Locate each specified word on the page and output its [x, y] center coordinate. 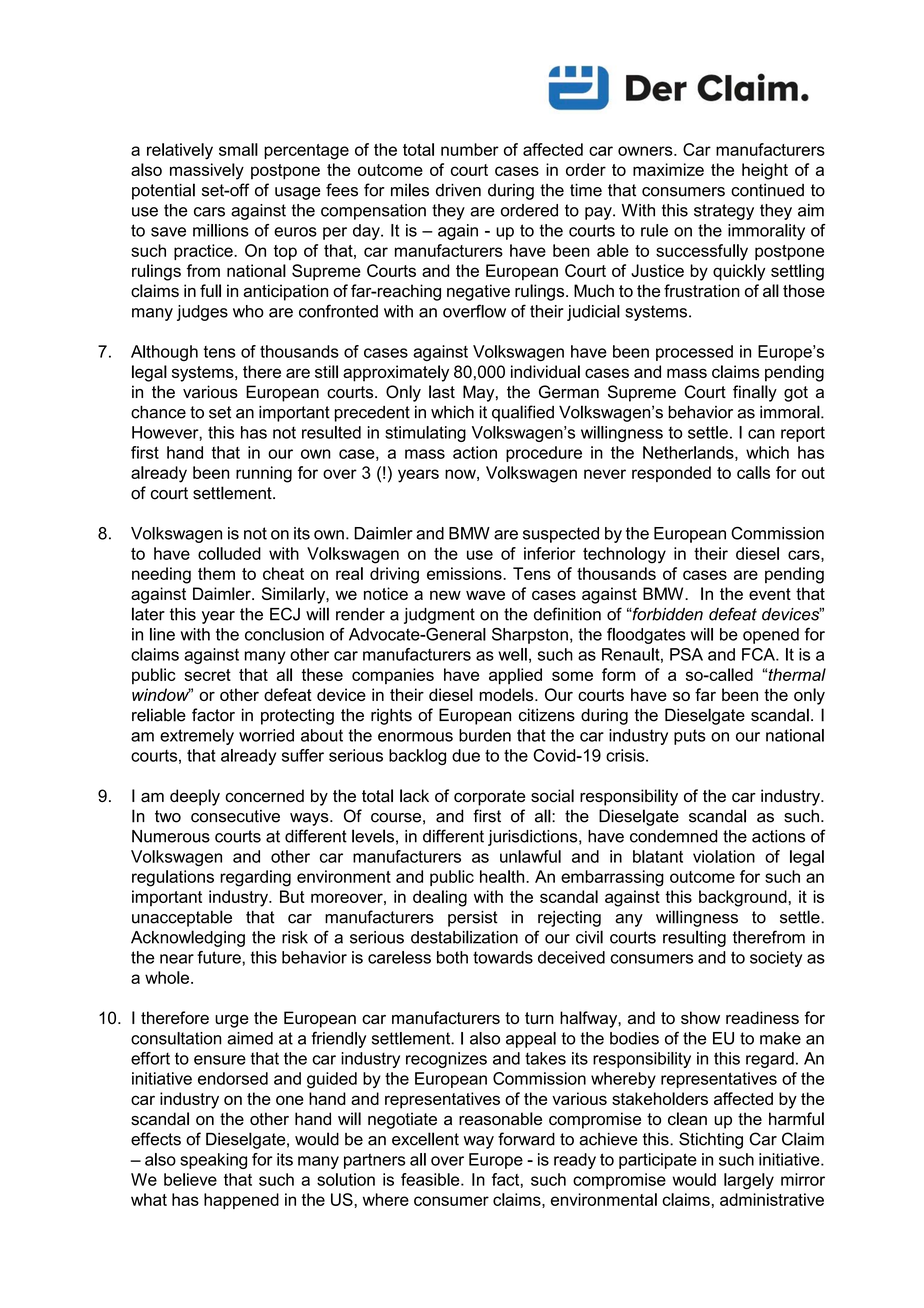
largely [749, 1181]
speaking [213, 1161]
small [238, 149]
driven [458, 190]
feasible [431, 1179]
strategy [724, 212]
